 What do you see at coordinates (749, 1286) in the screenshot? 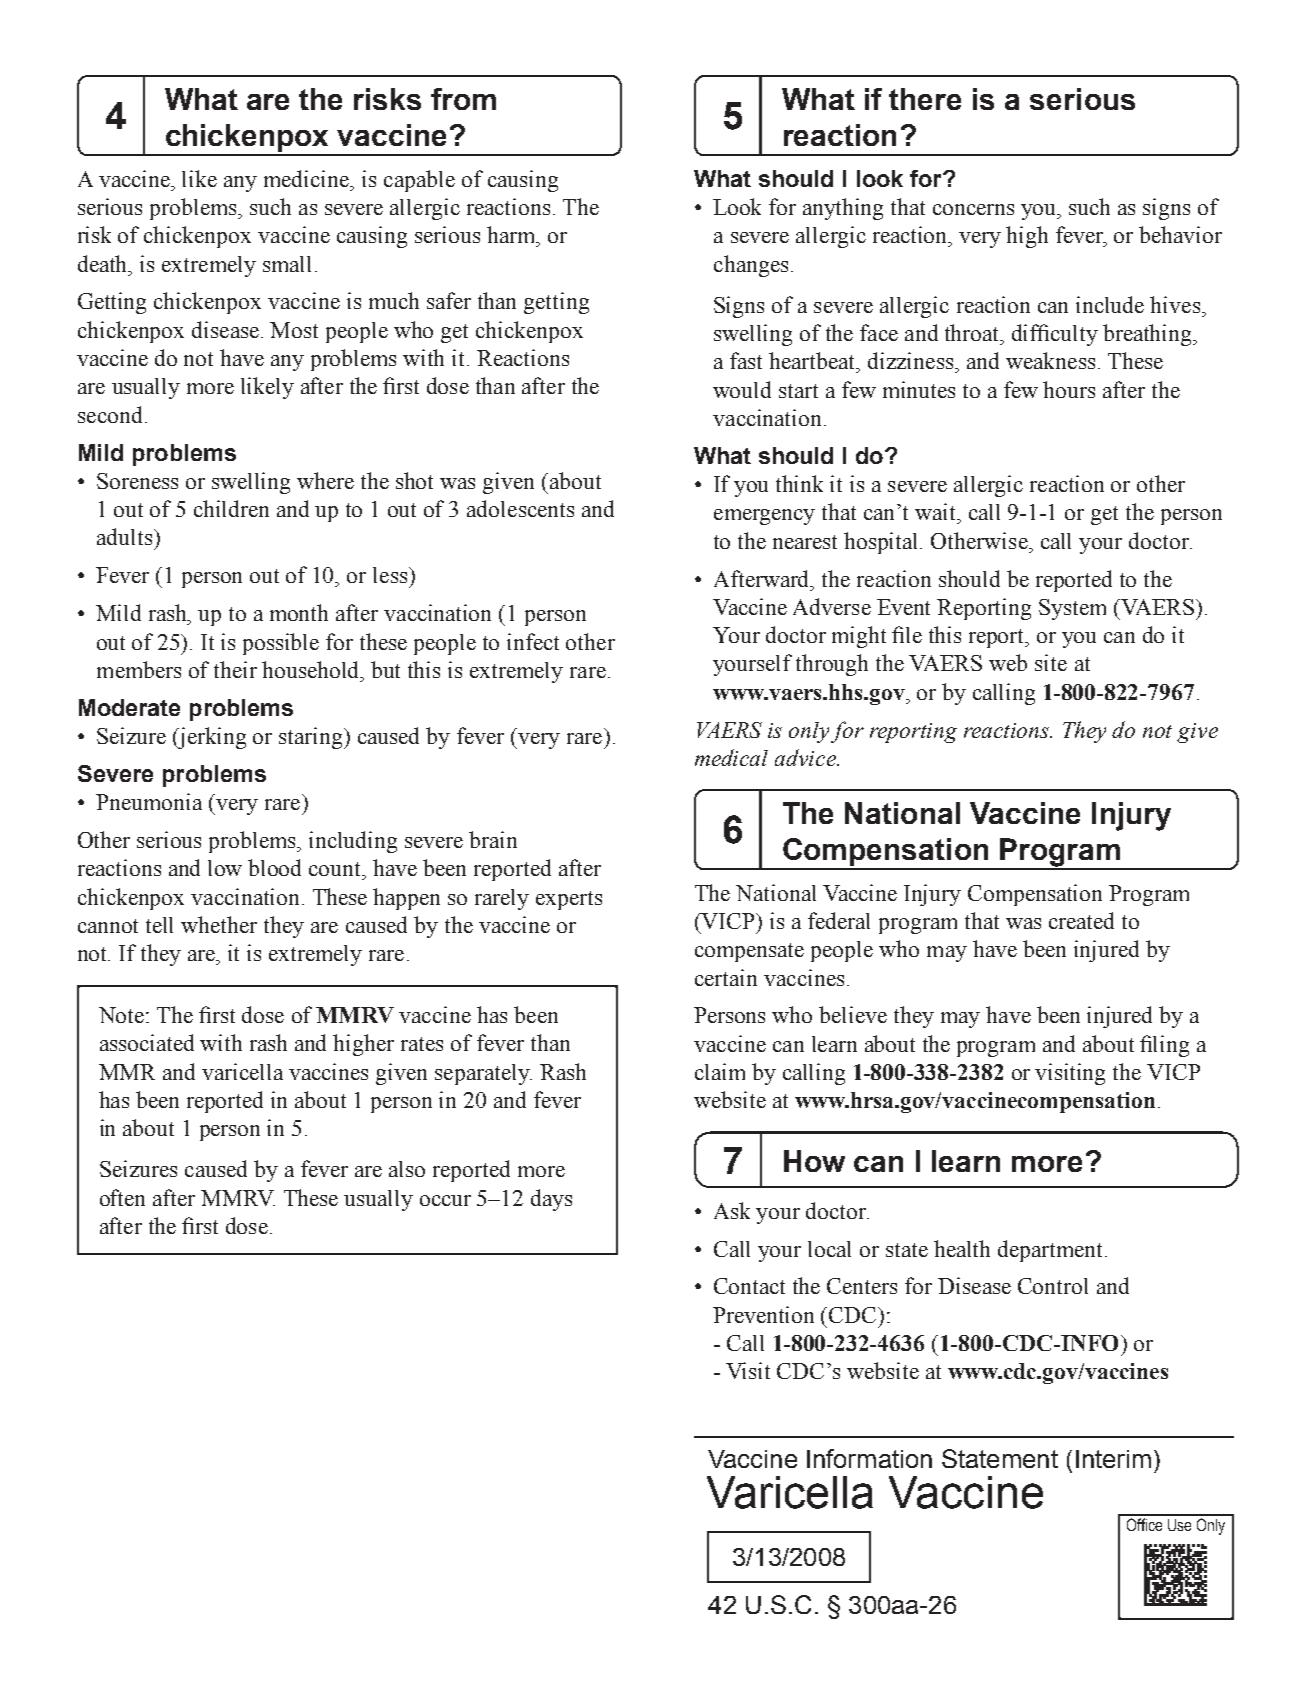
I see `Contact` at bounding box center [749, 1286].
